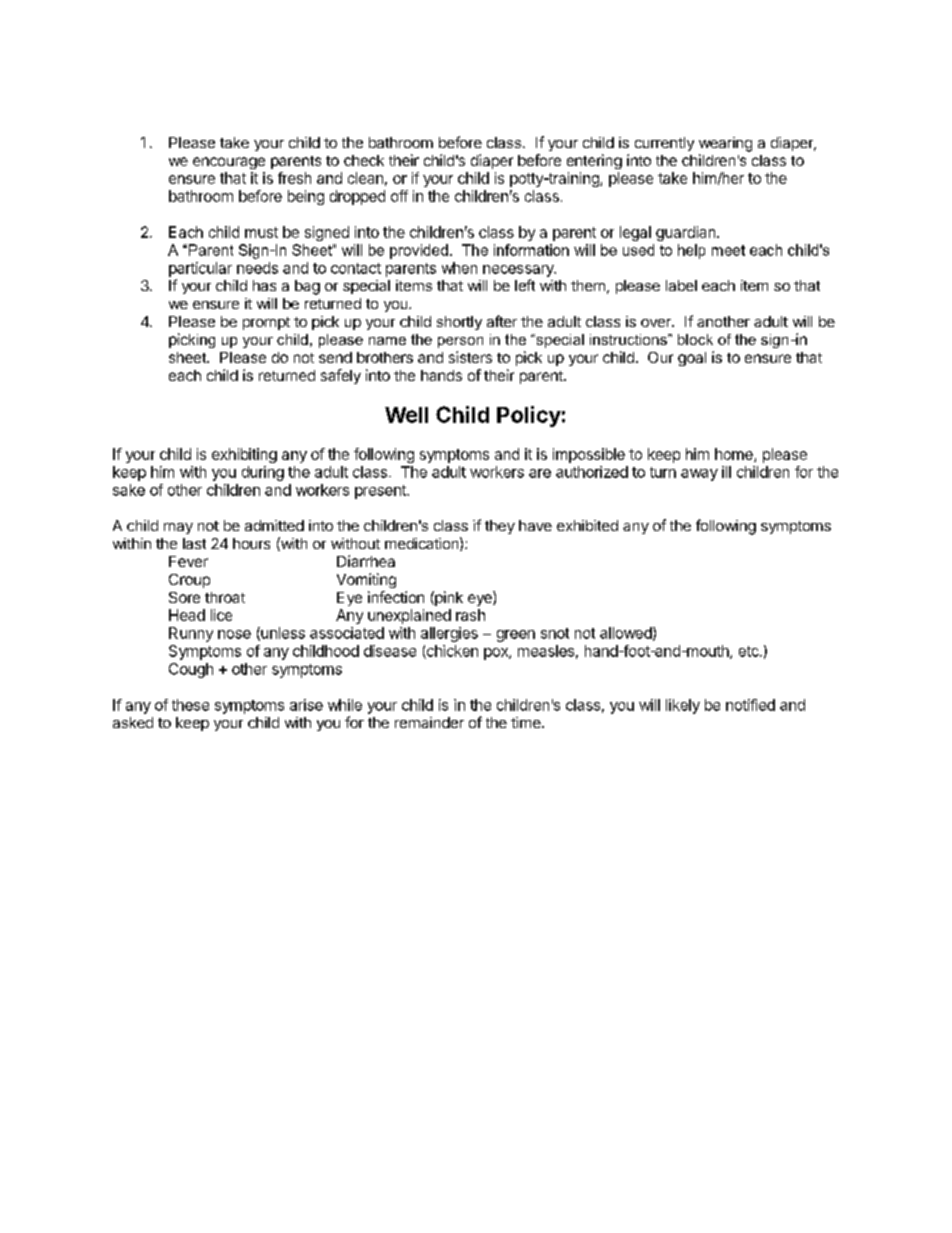  What do you see at coordinates (735, 455) in the image?
I see `home` at bounding box center [735, 455].
